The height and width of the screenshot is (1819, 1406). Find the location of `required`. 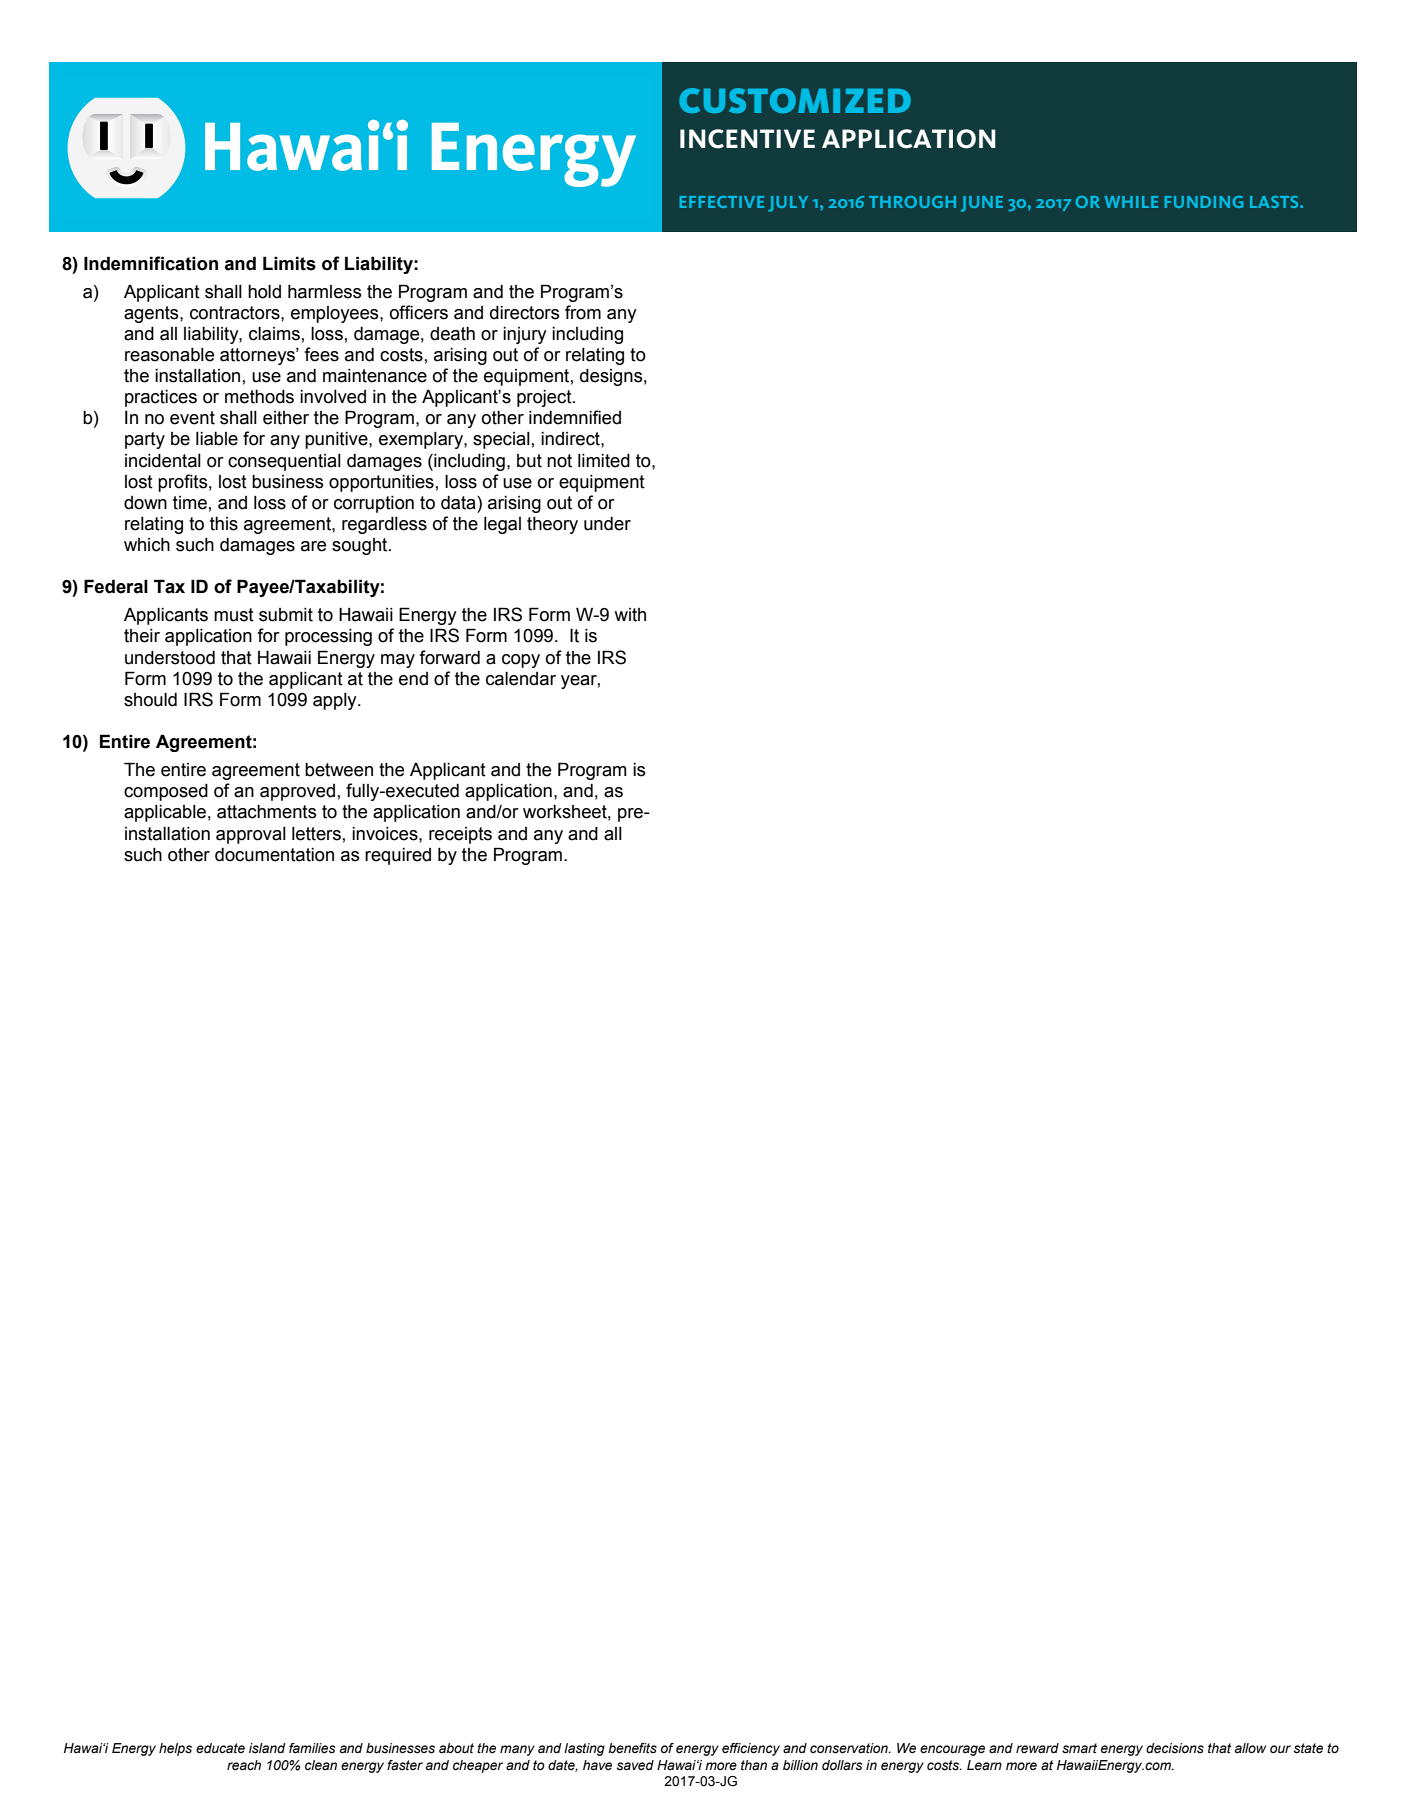

required is located at coordinates (398, 856).
